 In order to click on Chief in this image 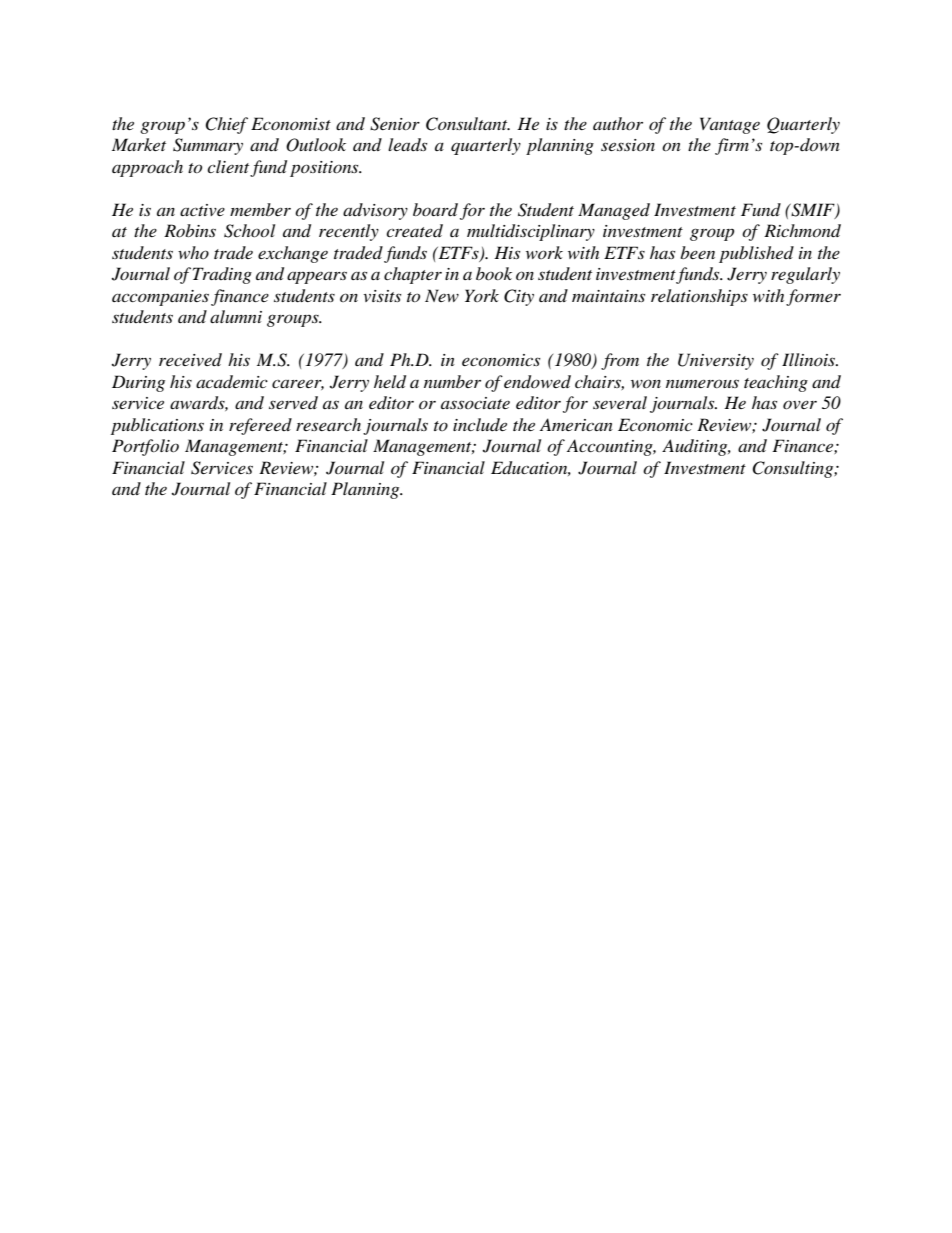, I will do `click(226, 125)`.
